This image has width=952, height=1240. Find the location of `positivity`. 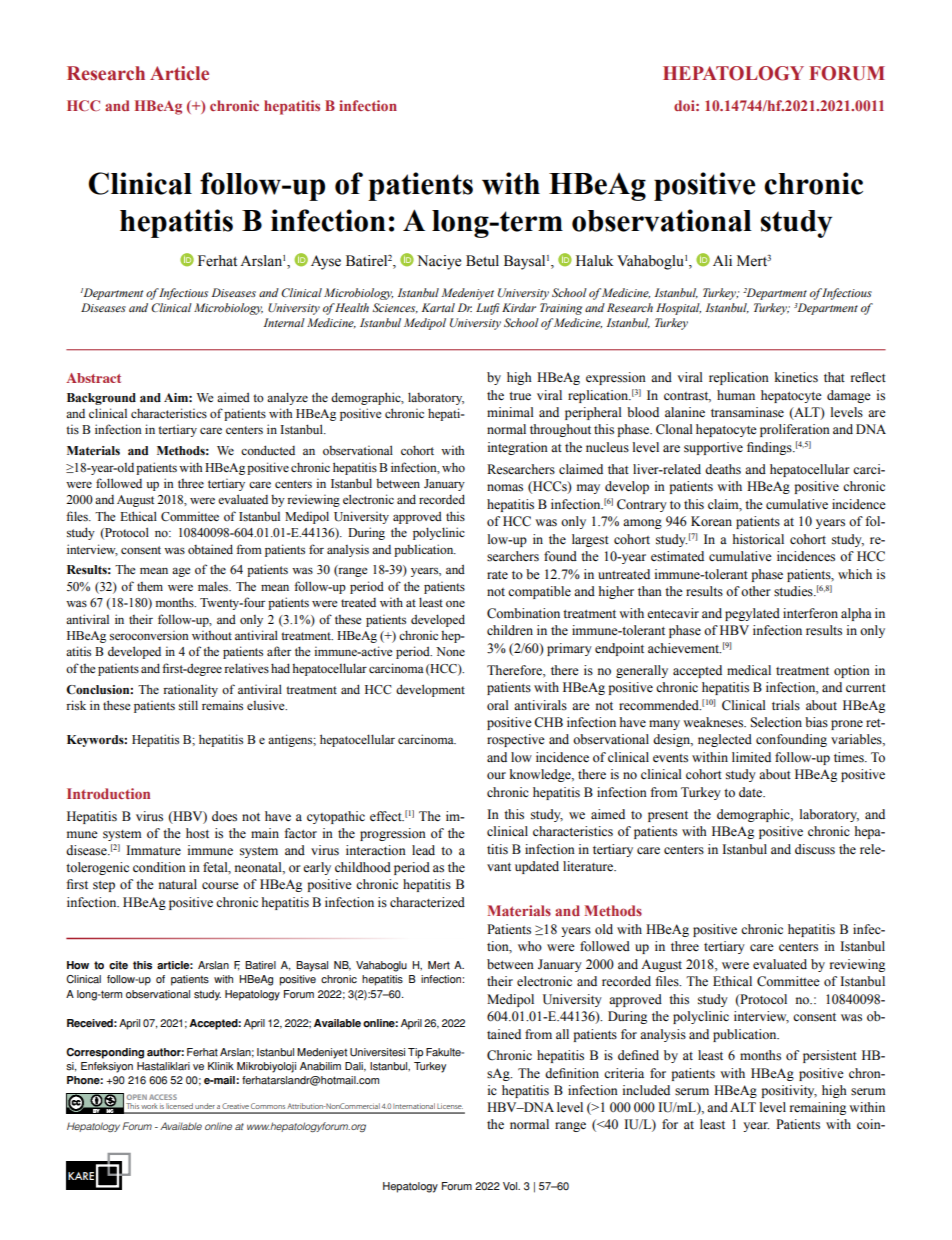

positivity is located at coordinates (789, 1091).
